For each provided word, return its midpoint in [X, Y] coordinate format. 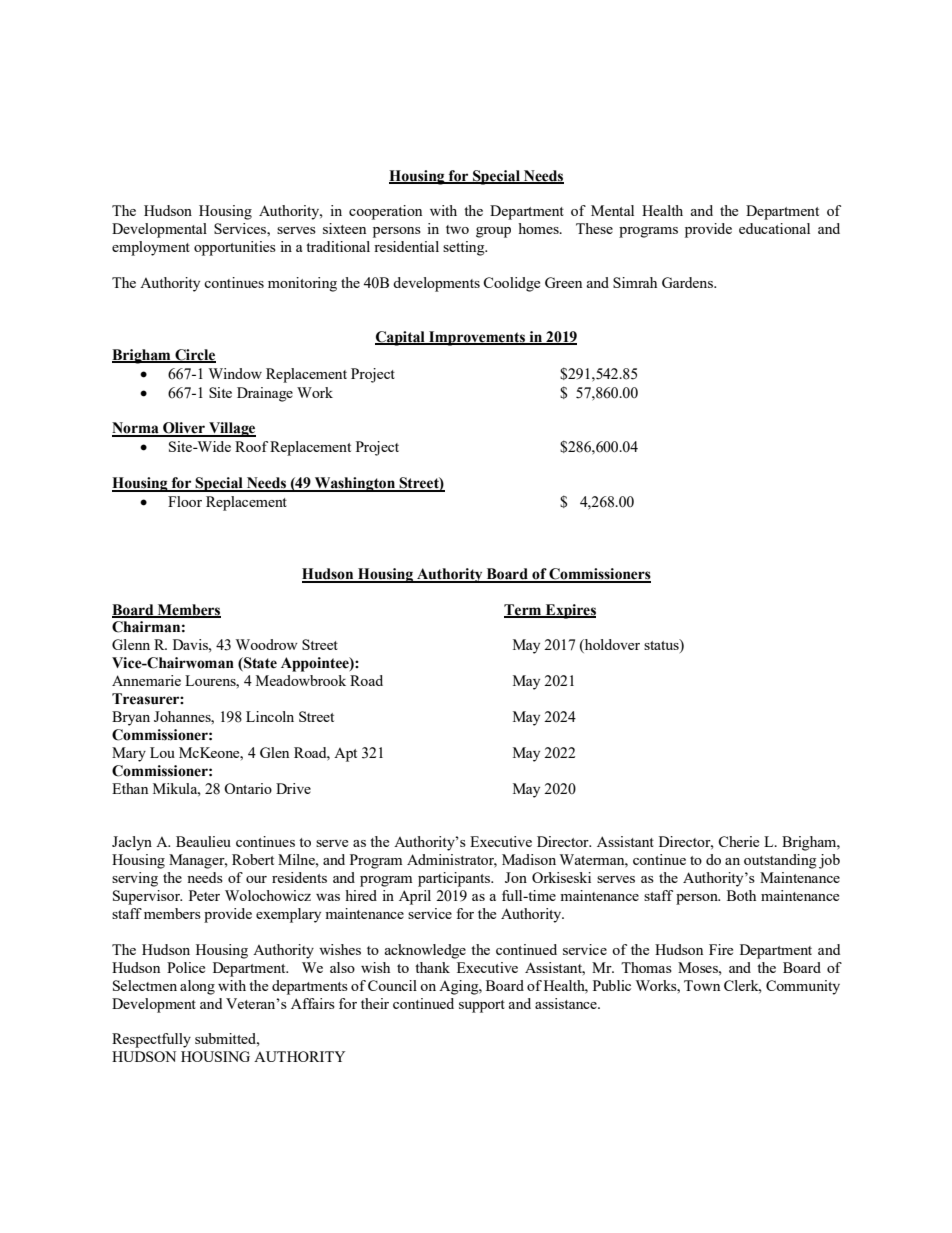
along [197, 987]
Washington [354, 484]
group [493, 232]
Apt [345, 755]
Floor [185, 501]
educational [774, 228]
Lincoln [270, 716]
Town [702, 985]
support [482, 1006]
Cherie [738, 841]
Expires [569, 611]
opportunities [235, 248]
